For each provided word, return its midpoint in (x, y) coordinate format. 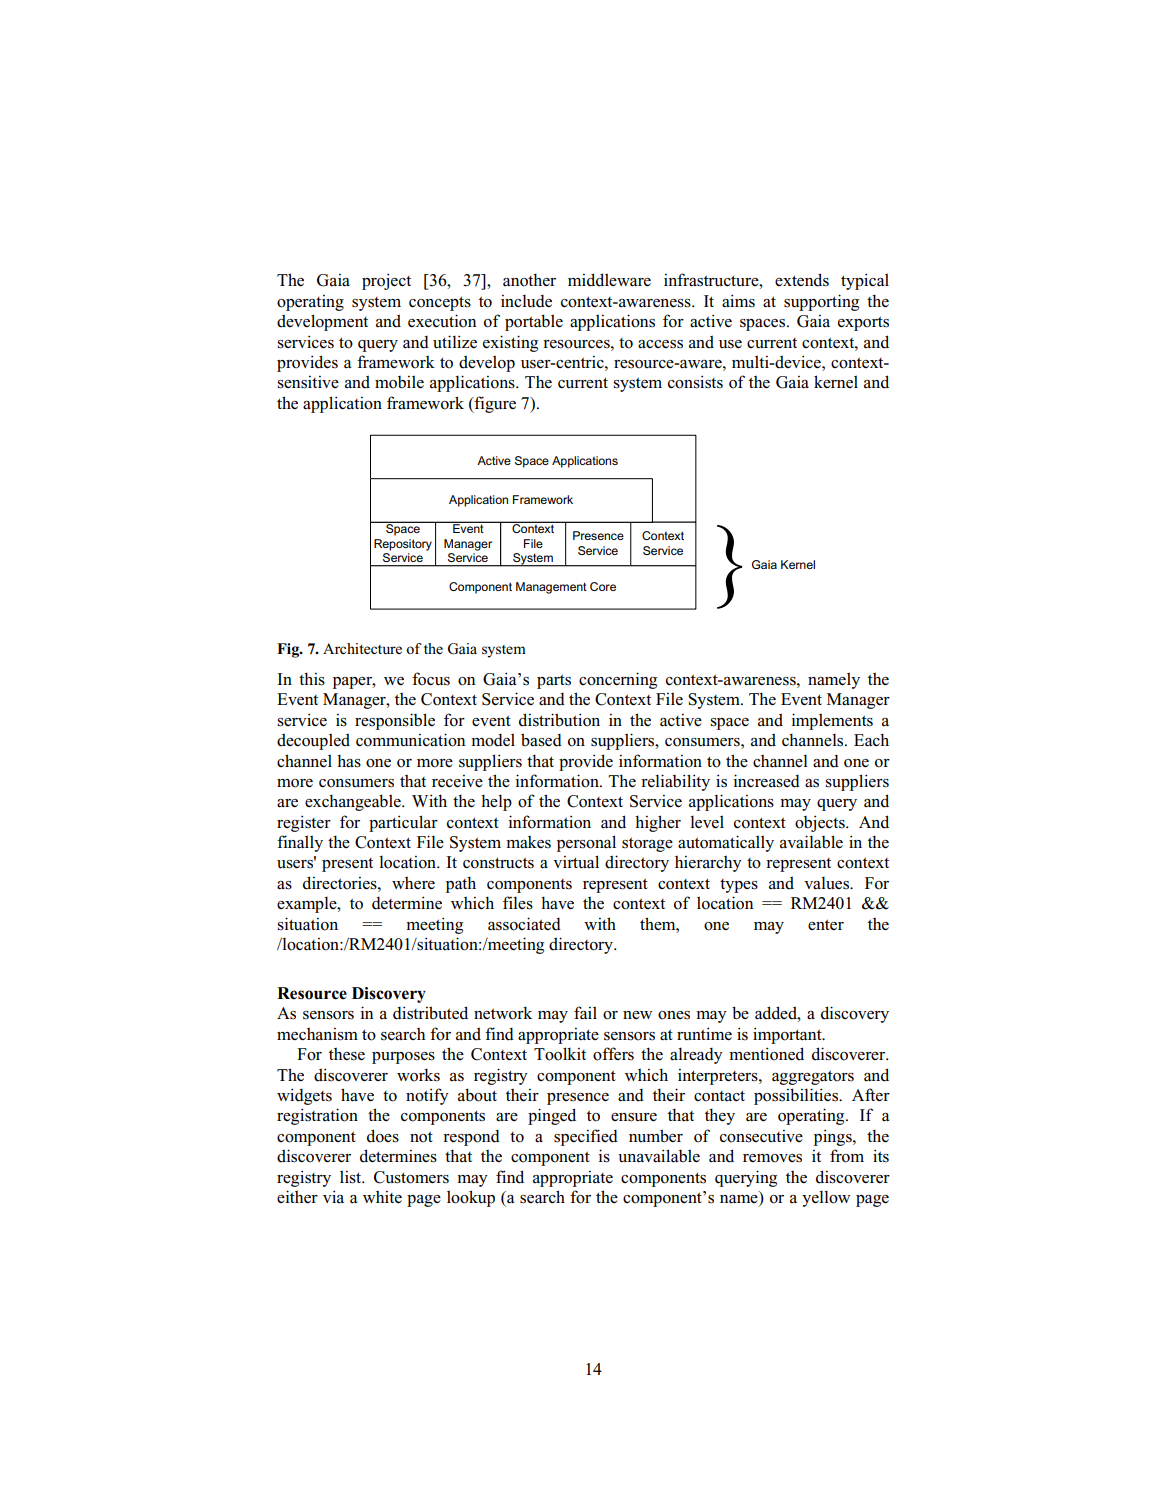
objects (821, 823)
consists (695, 382)
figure (494, 404)
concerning (618, 680)
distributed (430, 1013)
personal (586, 843)
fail (585, 1013)
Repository (403, 545)
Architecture (362, 648)
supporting (821, 302)
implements (832, 721)
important (788, 1035)
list (352, 1177)
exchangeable (354, 802)
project (386, 281)
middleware (609, 280)
